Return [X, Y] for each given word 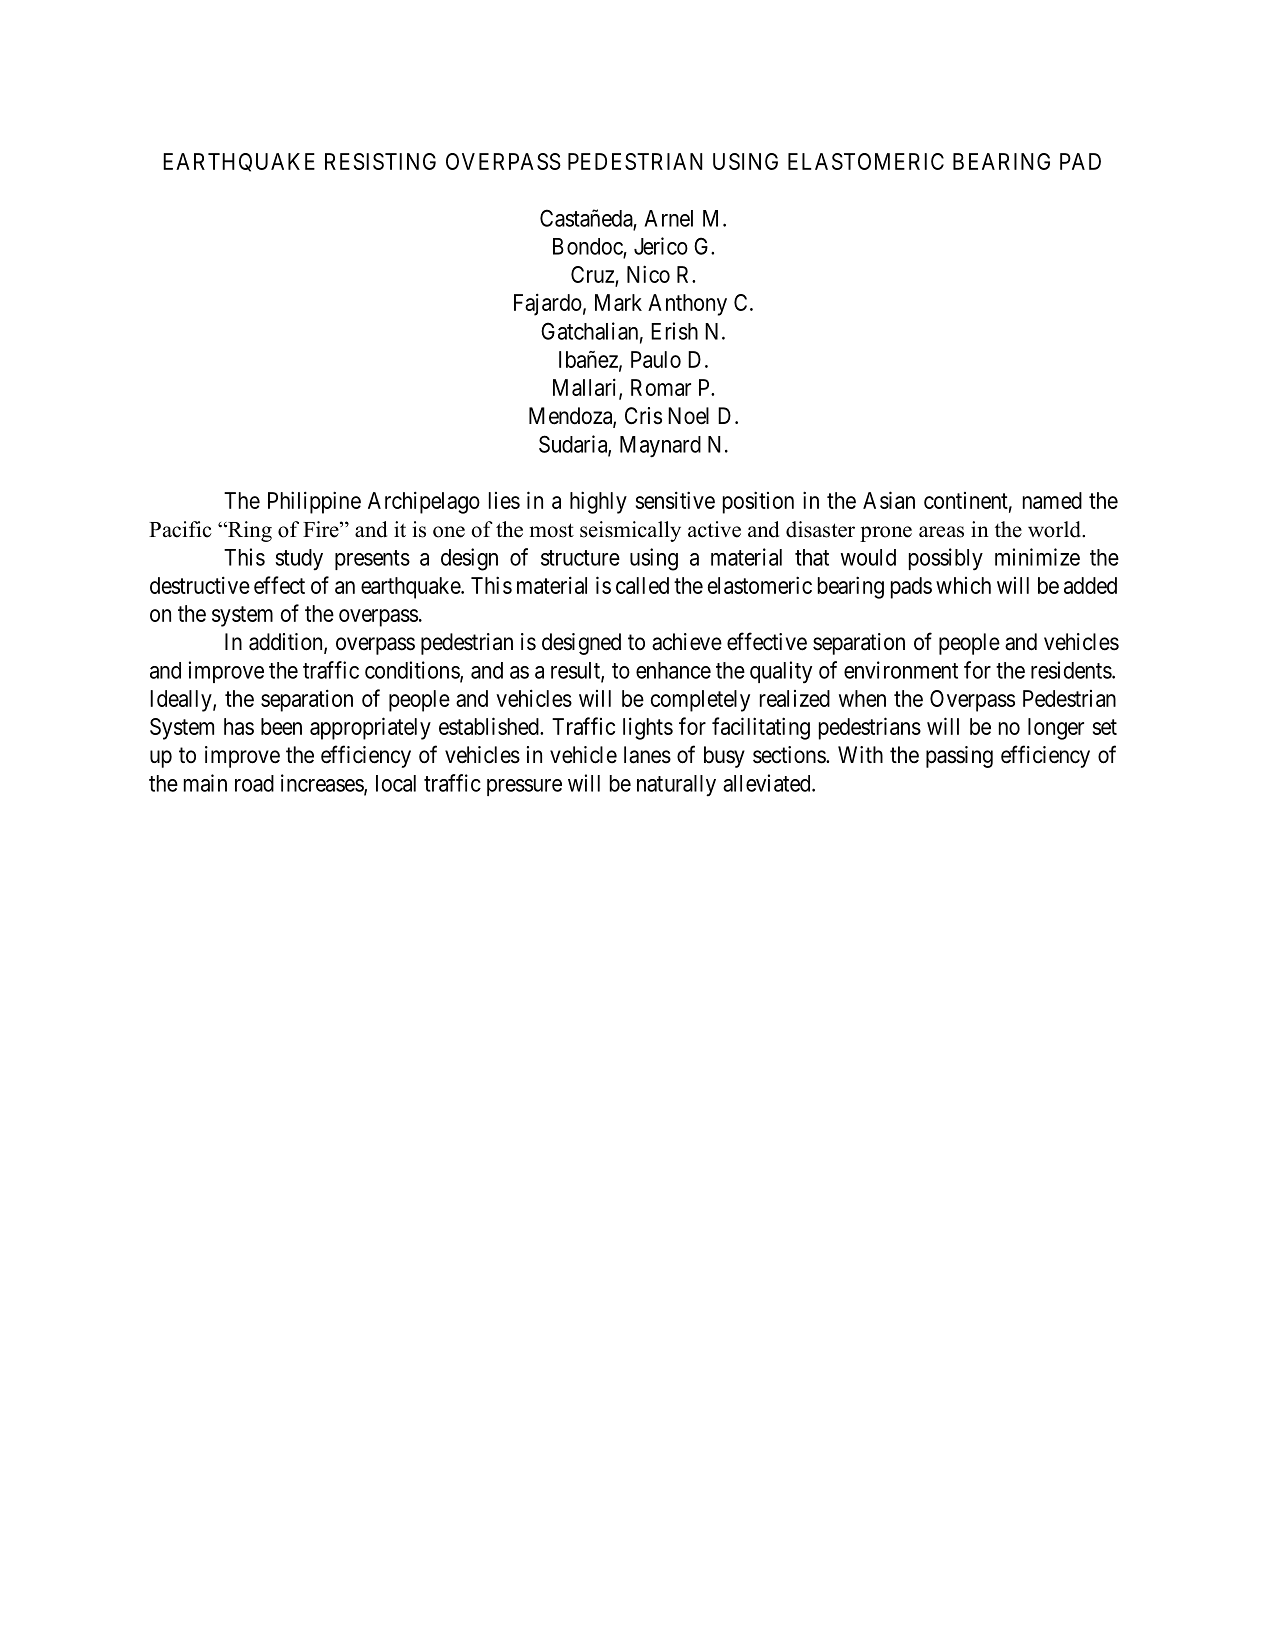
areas [941, 532]
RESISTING [380, 161]
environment [901, 670]
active [714, 529]
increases [323, 784]
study [299, 560]
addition [287, 643]
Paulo [656, 359]
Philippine [314, 502]
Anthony [687, 305]
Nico [648, 274]
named [1052, 500]
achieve [687, 642]
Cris [643, 416]
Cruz [592, 274]
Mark [618, 302]
